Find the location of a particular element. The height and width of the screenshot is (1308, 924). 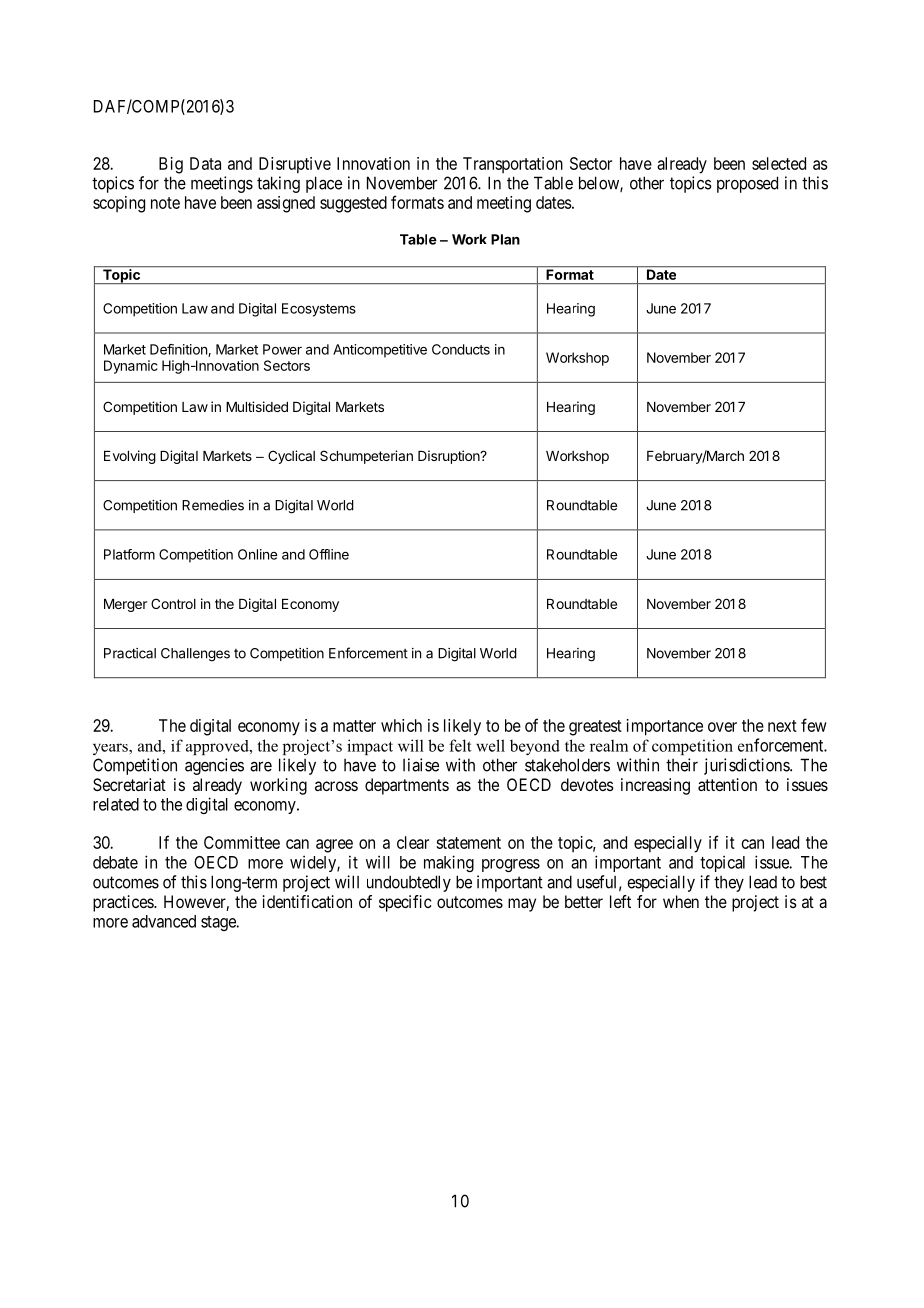

Plan is located at coordinates (505, 239).
